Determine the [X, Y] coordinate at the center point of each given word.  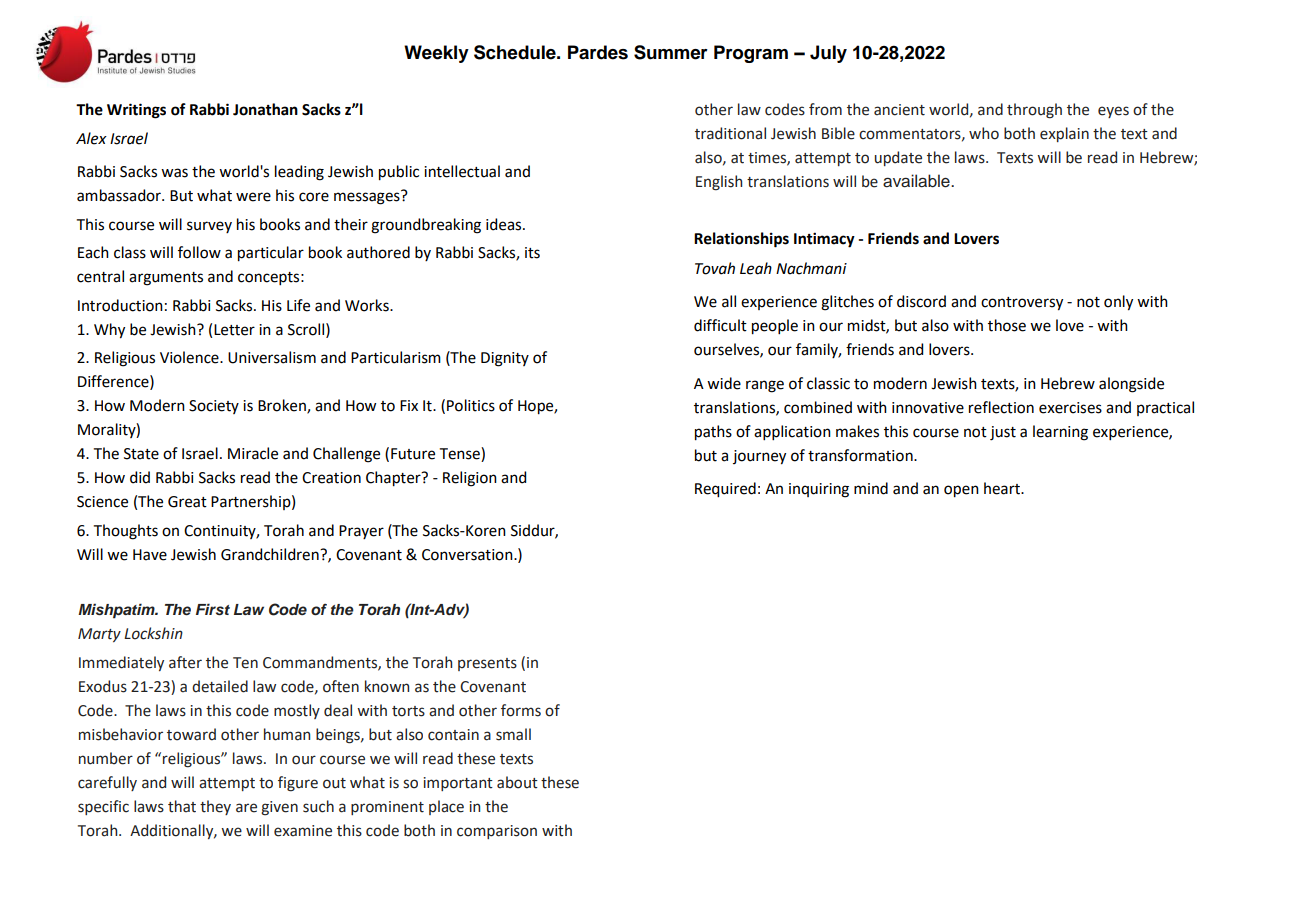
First [213, 609]
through [1034, 111]
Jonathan [265, 109]
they [215, 807]
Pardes [598, 52]
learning [1060, 433]
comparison [497, 832]
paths [713, 433]
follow [199, 252]
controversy [1022, 304]
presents [487, 664]
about [517, 782]
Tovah [715, 268]
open [961, 491]
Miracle [253, 453]
